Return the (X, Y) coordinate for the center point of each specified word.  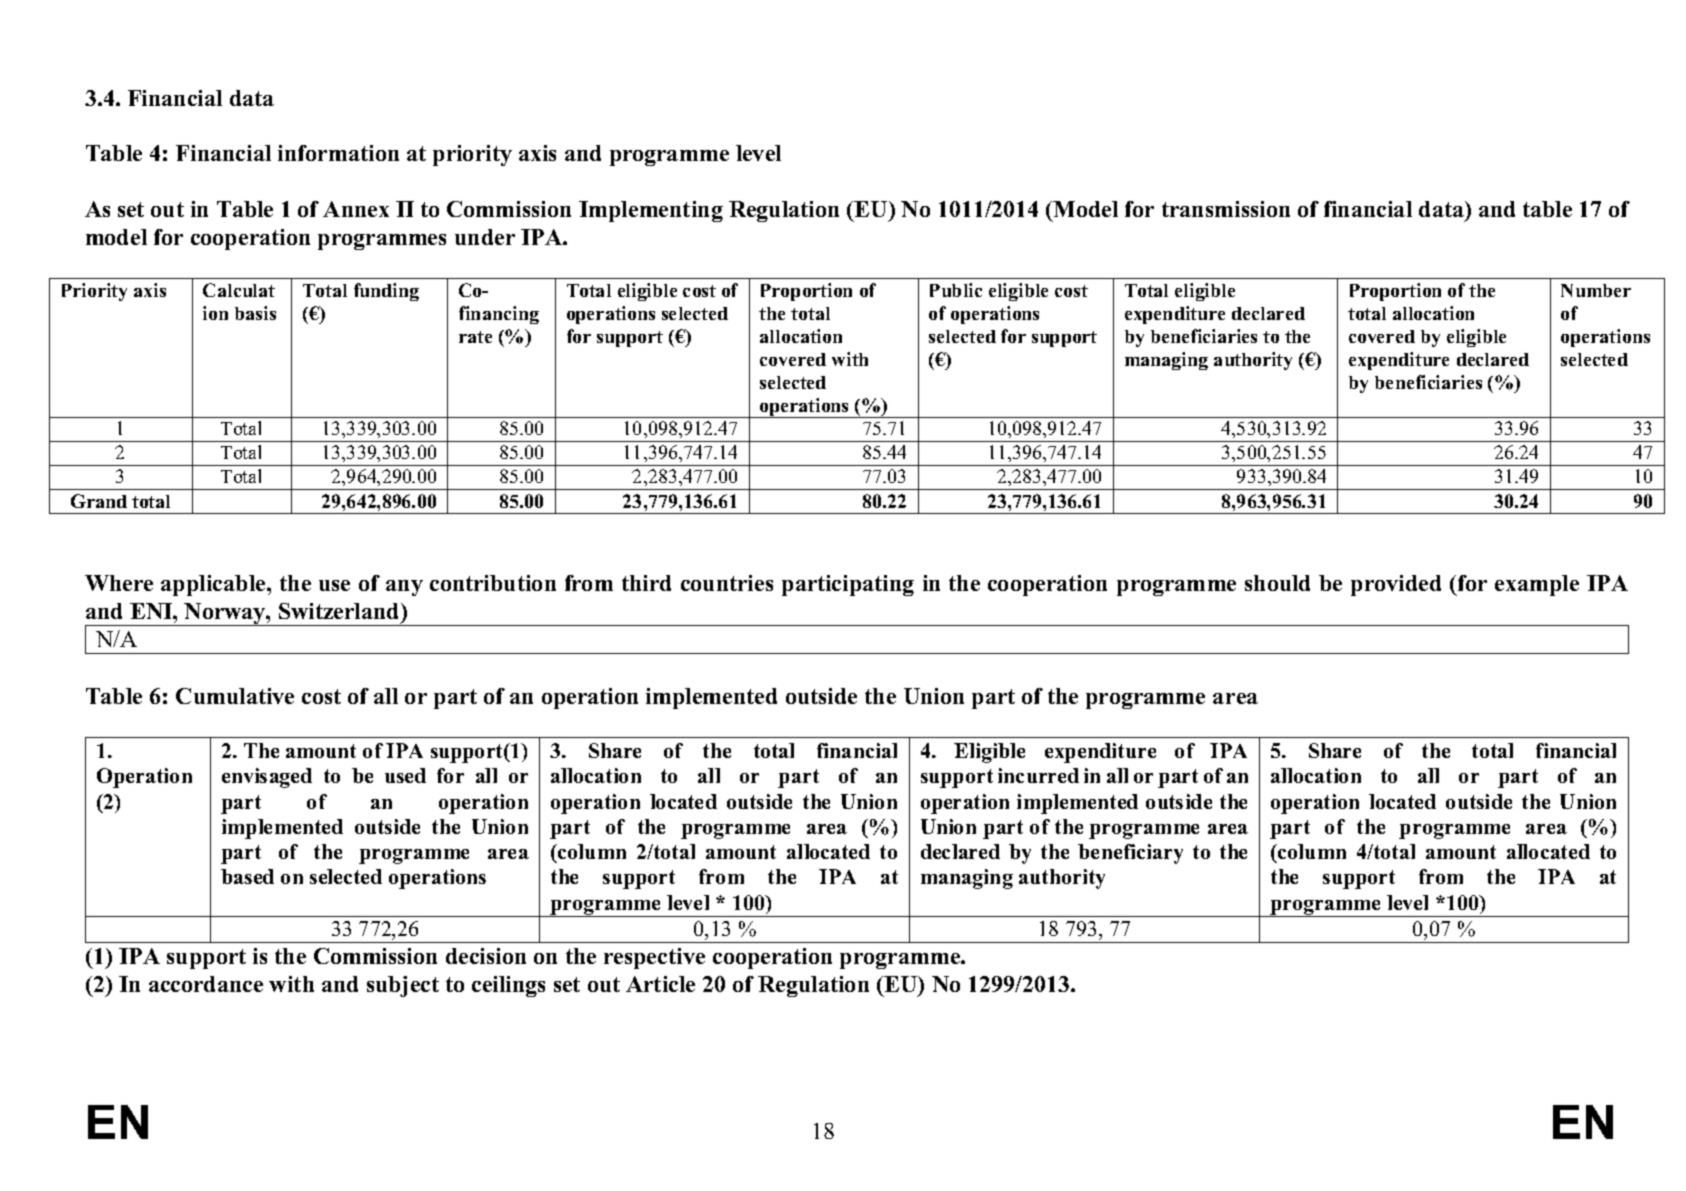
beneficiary (1130, 854)
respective (654, 958)
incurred (1038, 775)
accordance (206, 984)
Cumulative (235, 696)
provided (1396, 585)
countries (727, 583)
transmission (1226, 209)
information (338, 153)
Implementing (651, 211)
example (1537, 585)
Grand (99, 501)
